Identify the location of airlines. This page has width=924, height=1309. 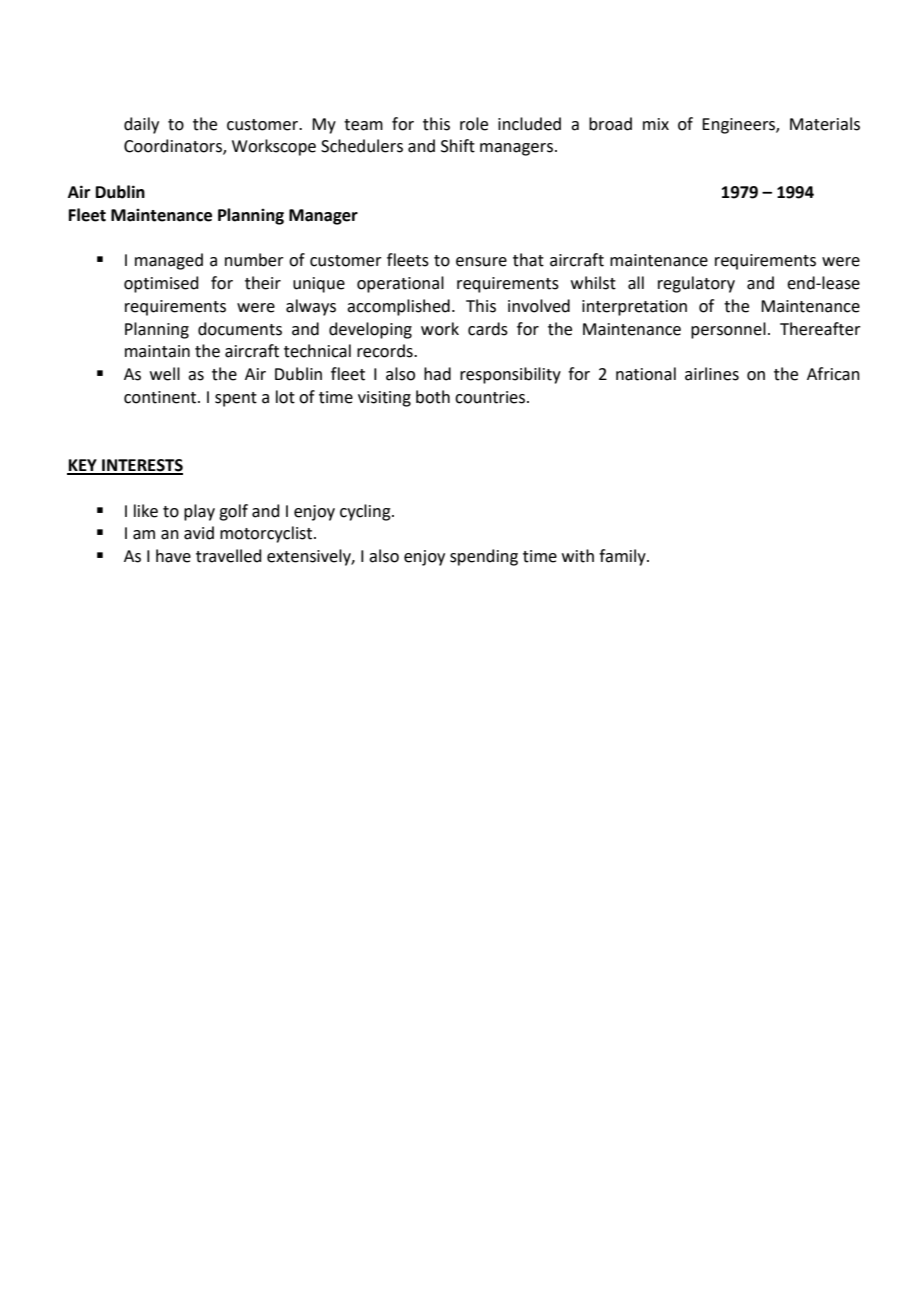
(712, 374).
